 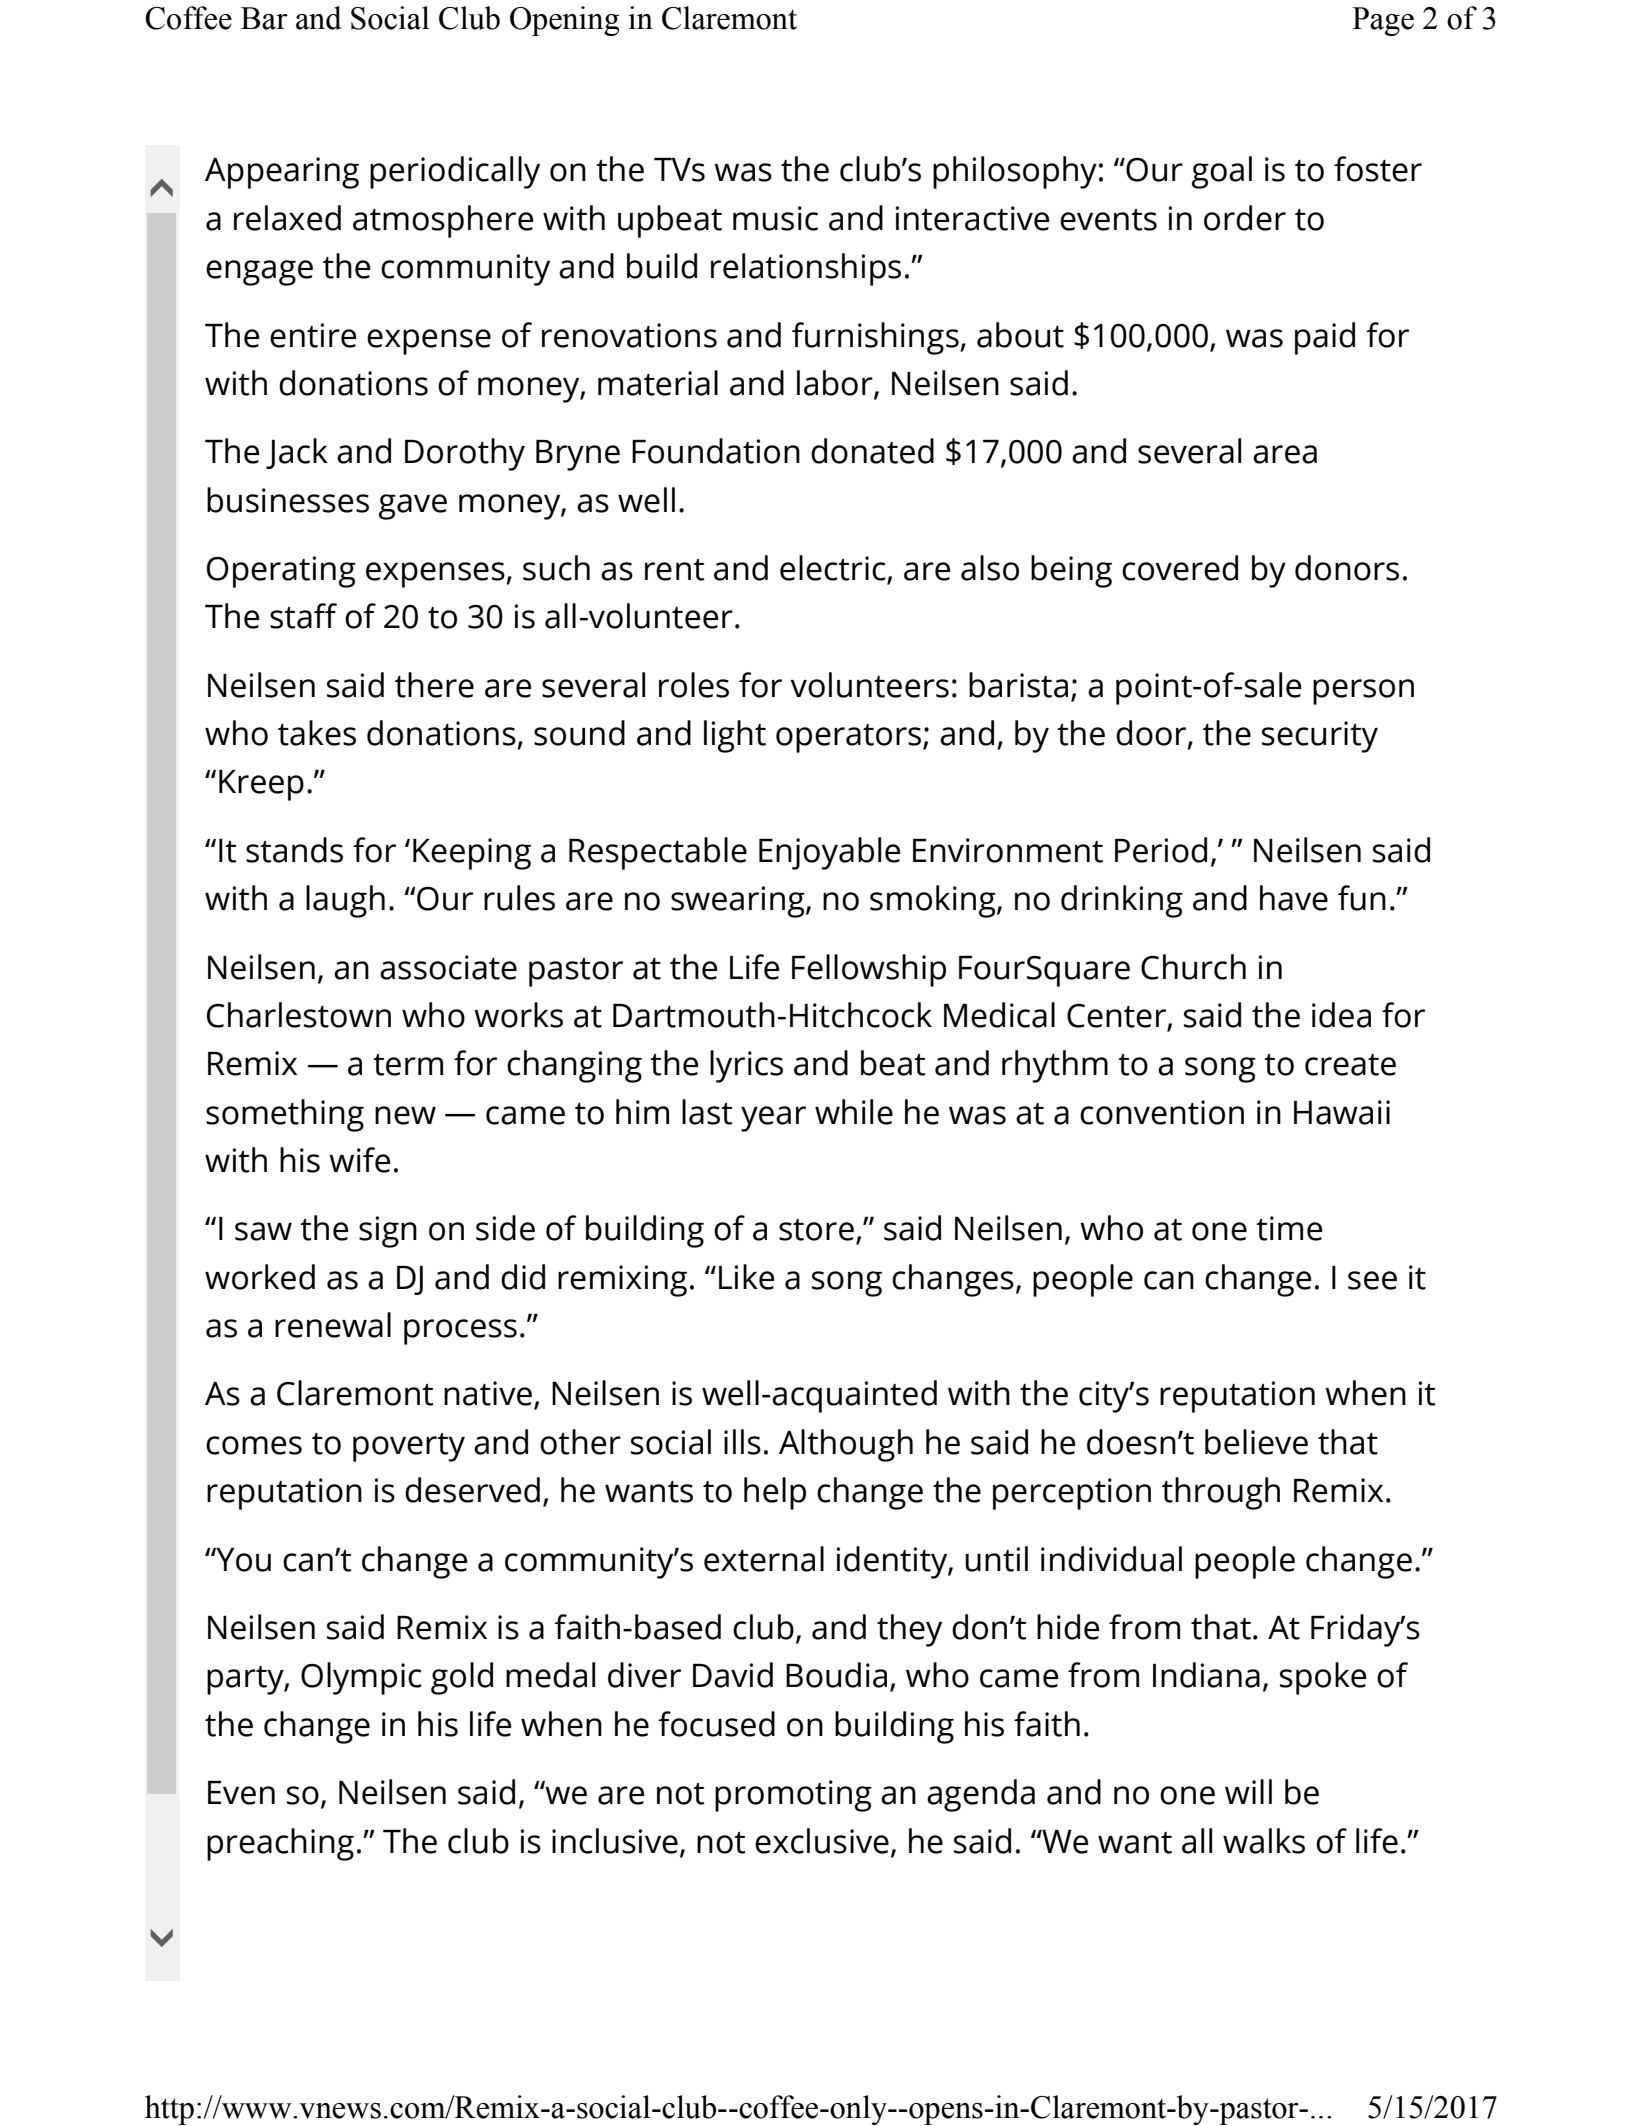 What do you see at coordinates (1180, 568) in the screenshot?
I see `covered` at bounding box center [1180, 568].
